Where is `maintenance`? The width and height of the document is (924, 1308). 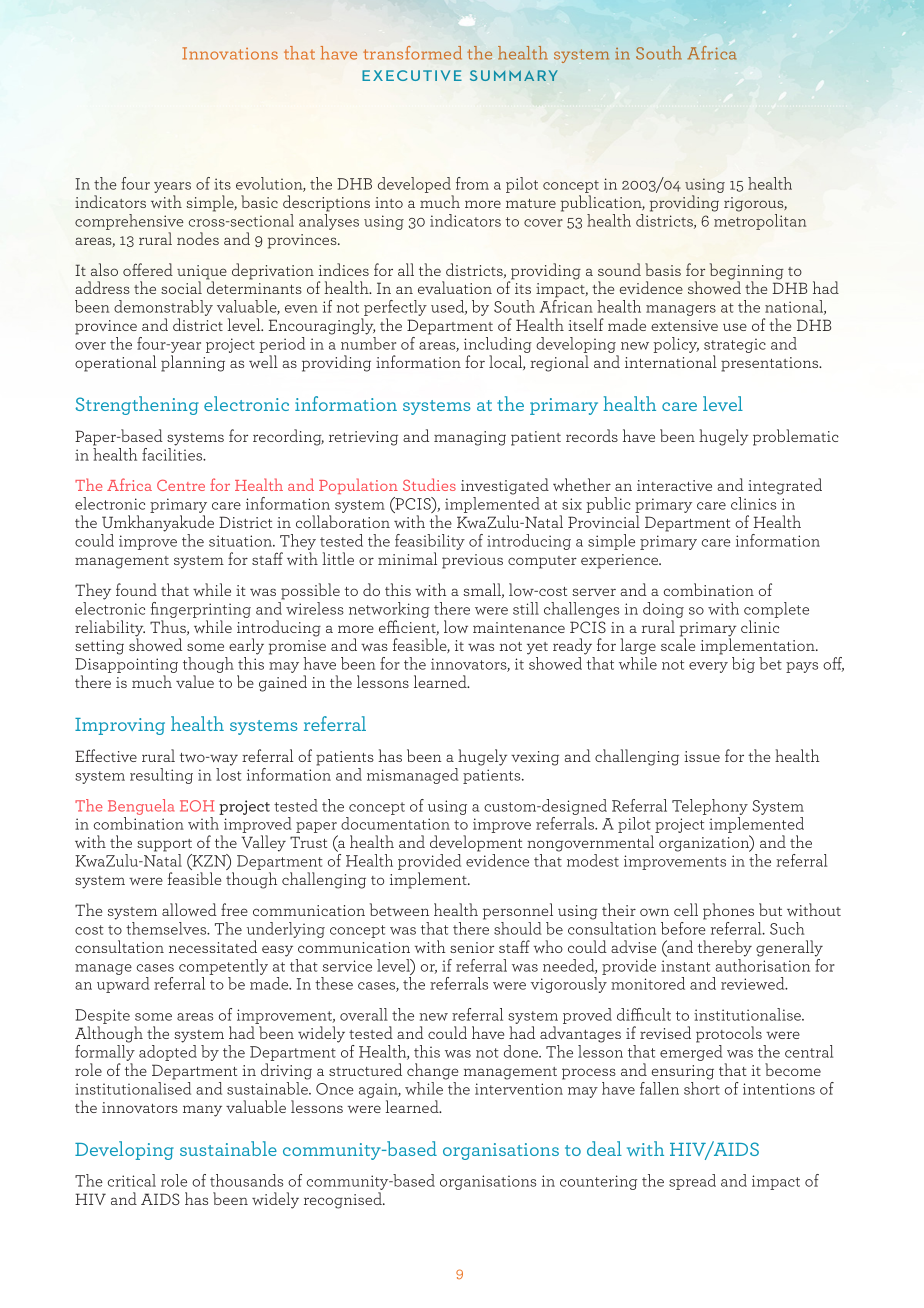
maintenance is located at coordinates (519, 627).
